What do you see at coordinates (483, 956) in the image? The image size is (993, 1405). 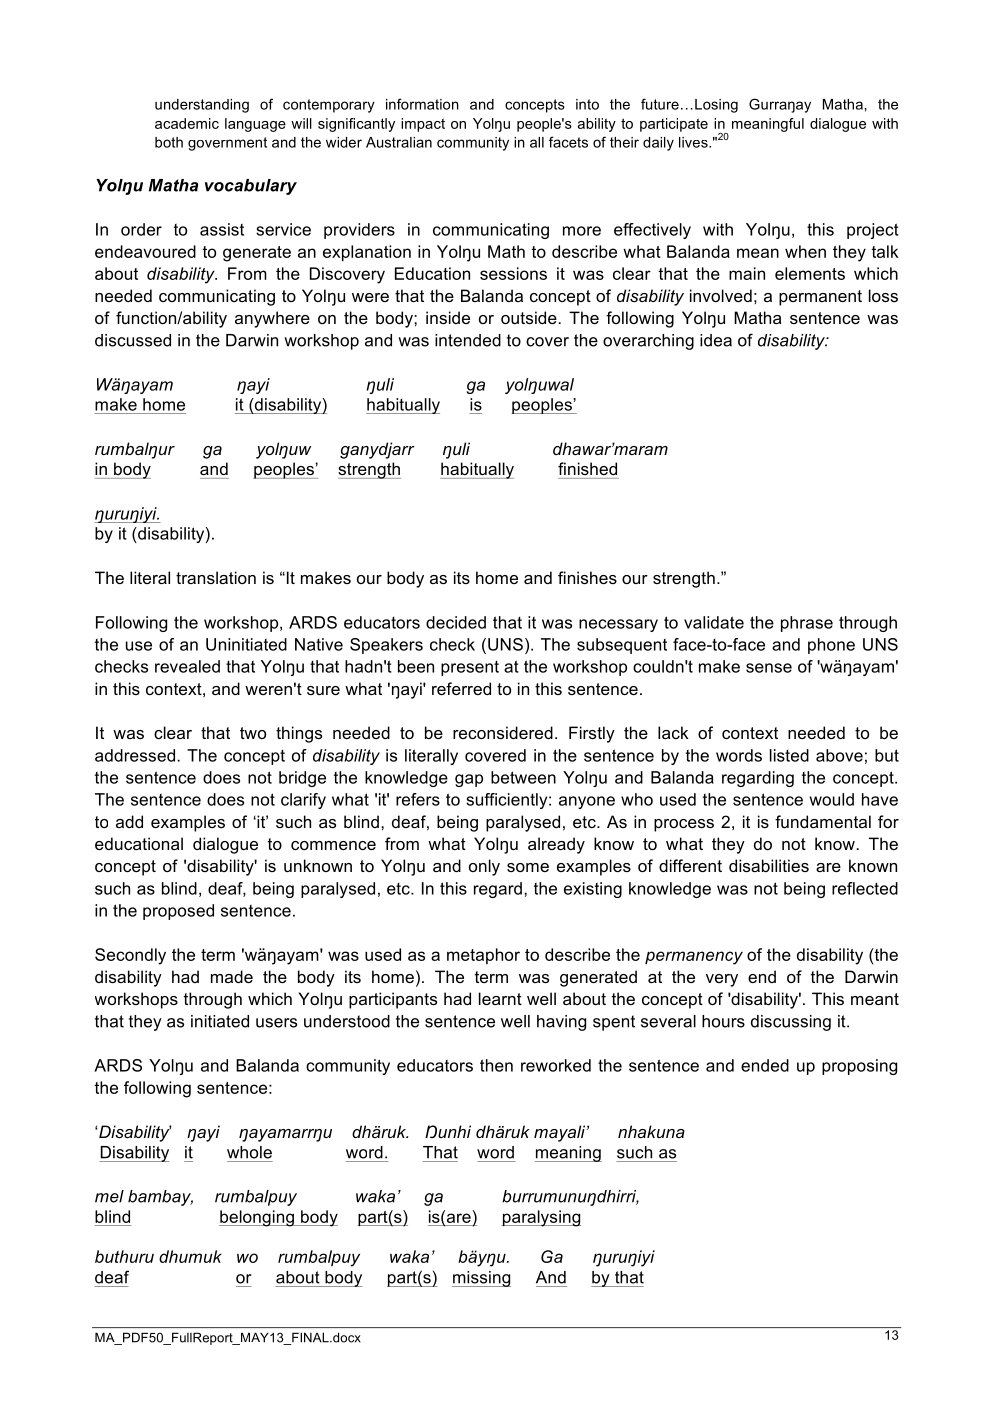 I see `metaphor` at bounding box center [483, 956].
